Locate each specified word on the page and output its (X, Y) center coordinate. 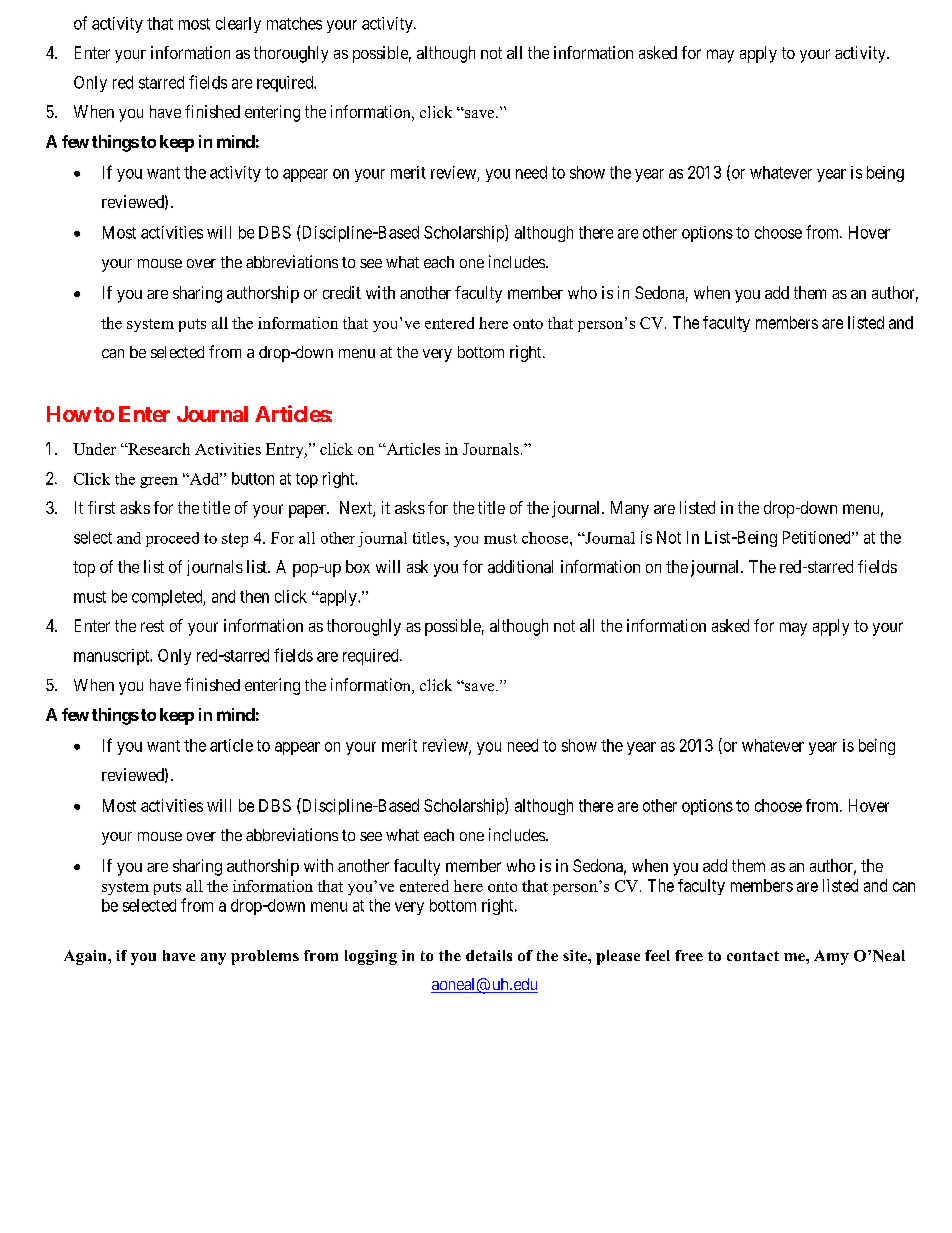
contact (753, 956)
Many (630, 509)
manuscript (113, 657)
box (358, 566)
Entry (286, 450)
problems (265, 957)
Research (158, 449)
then (254, 596)
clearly (238, 25)
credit (342, 292)
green (159, 482)
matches (294, 23)
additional (520, 566)
